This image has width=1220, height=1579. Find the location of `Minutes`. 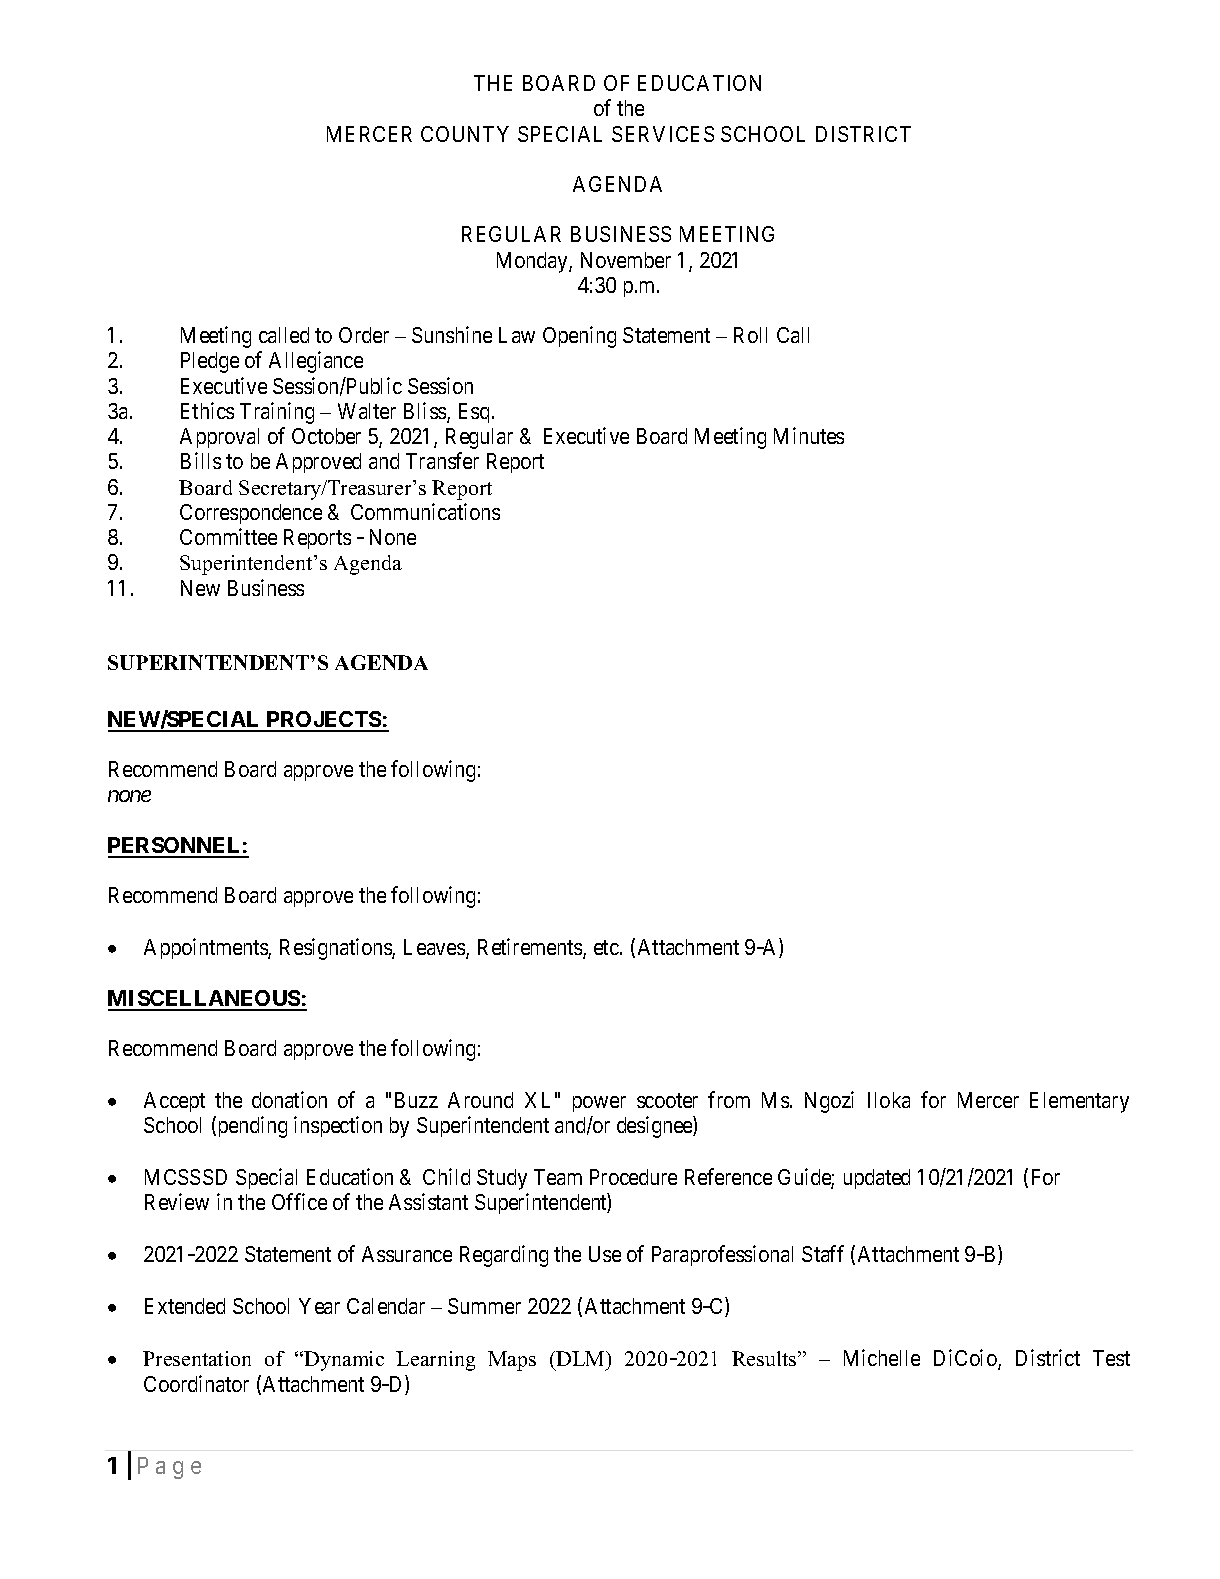

Minutes is located at coordinates (809, 435).
